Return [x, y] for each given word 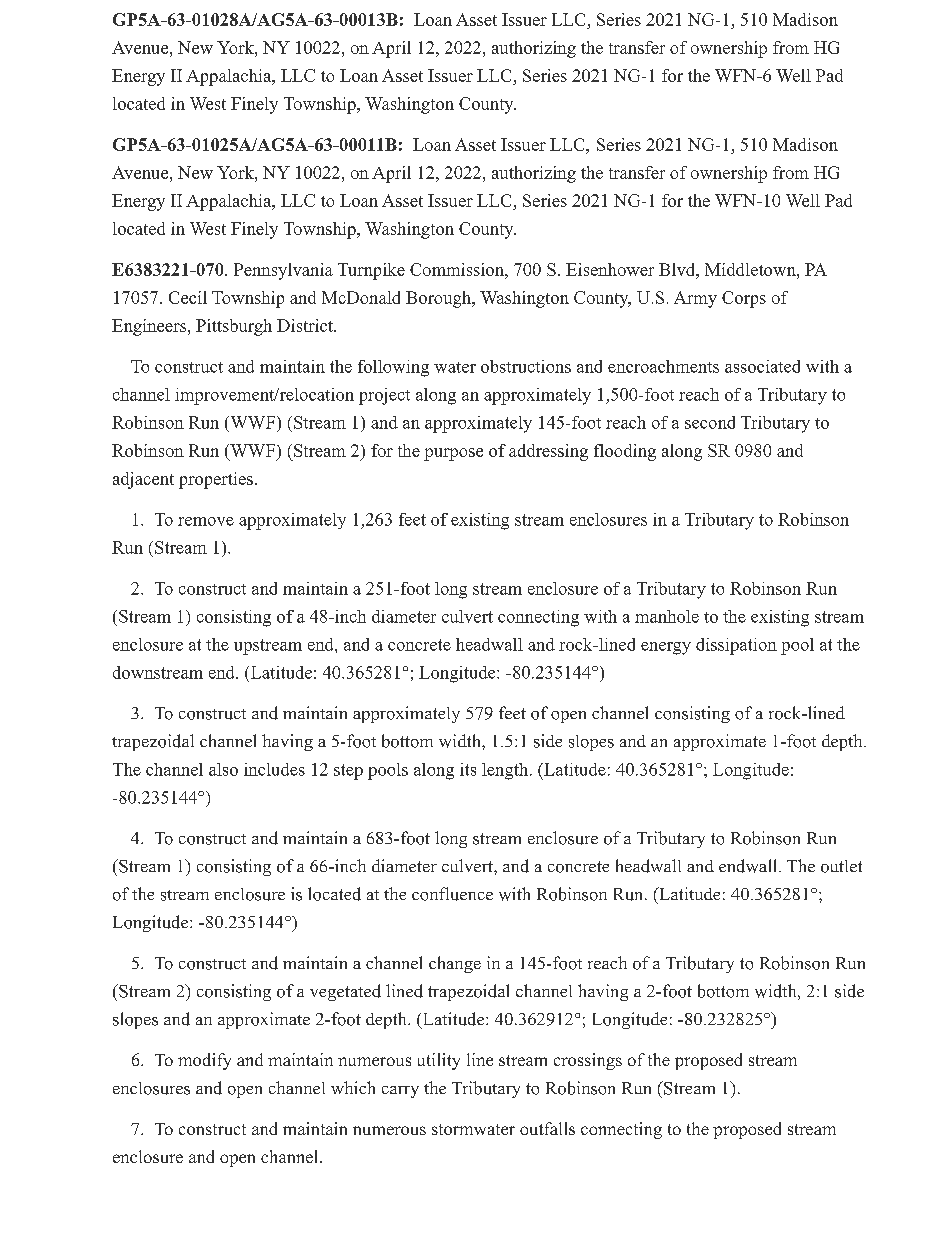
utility [439, 1061]
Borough [439, 299]
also [223, 769]
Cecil [188, 297]
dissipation [736, 646]
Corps [744, 299]
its [468, 769]
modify [204, 1061]
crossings [588, 1061]
